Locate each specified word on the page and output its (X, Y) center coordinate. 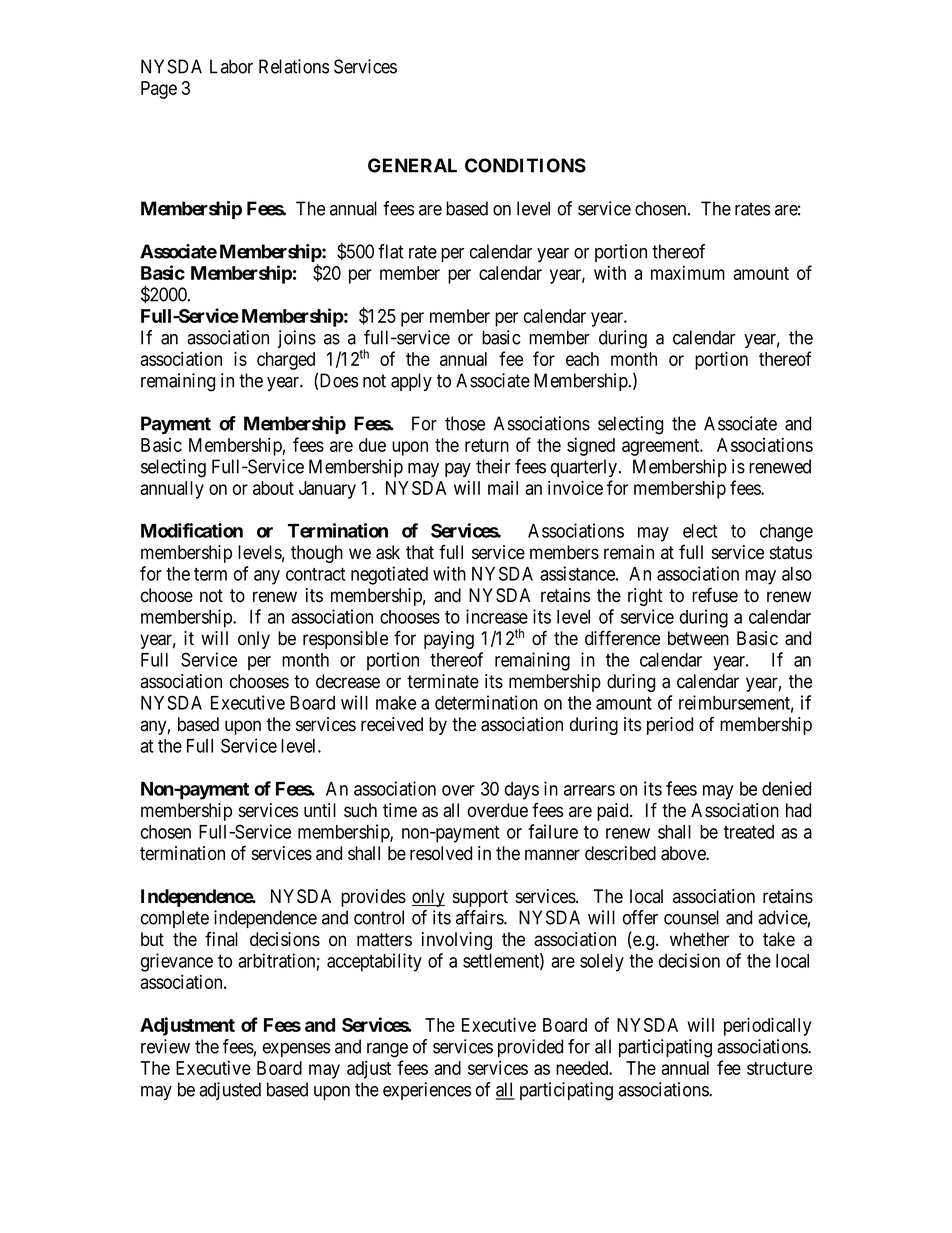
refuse (715, 595)
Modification (192, 530)
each (582, 359)
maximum (688, 272)
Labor (231, 66)
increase (497, 616)
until (320, 810)
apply (411, 382)
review (165, 1046)
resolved (441, 853)
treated (749, 832)
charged (286, 361)
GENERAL (412, 165)
